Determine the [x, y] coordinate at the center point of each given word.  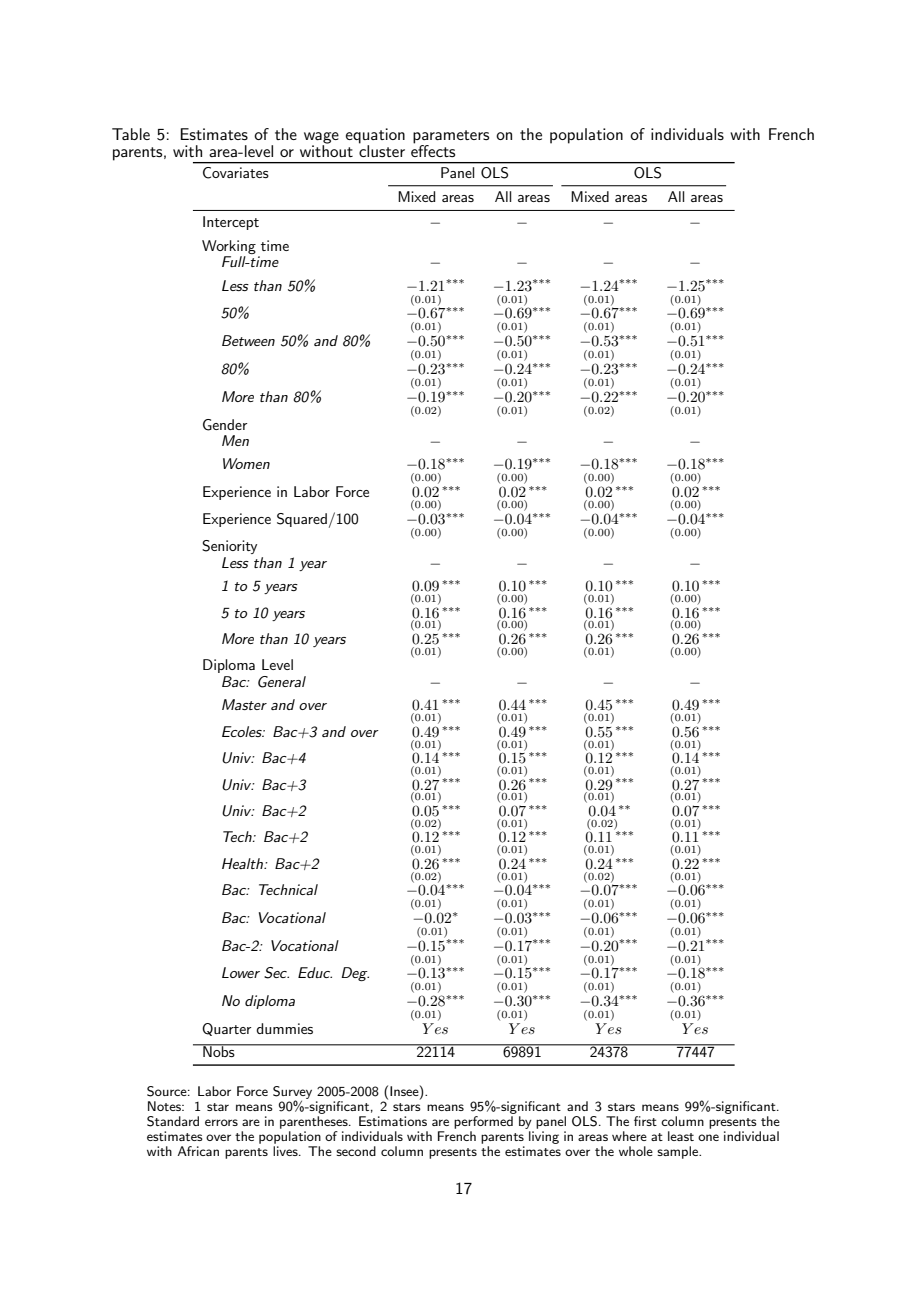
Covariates [235, 172]
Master [244, 704]
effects [433, 150]
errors [221, 1122]
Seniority [229, 547]
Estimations [393, 1121]
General [282, 682]
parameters [451, 138]
